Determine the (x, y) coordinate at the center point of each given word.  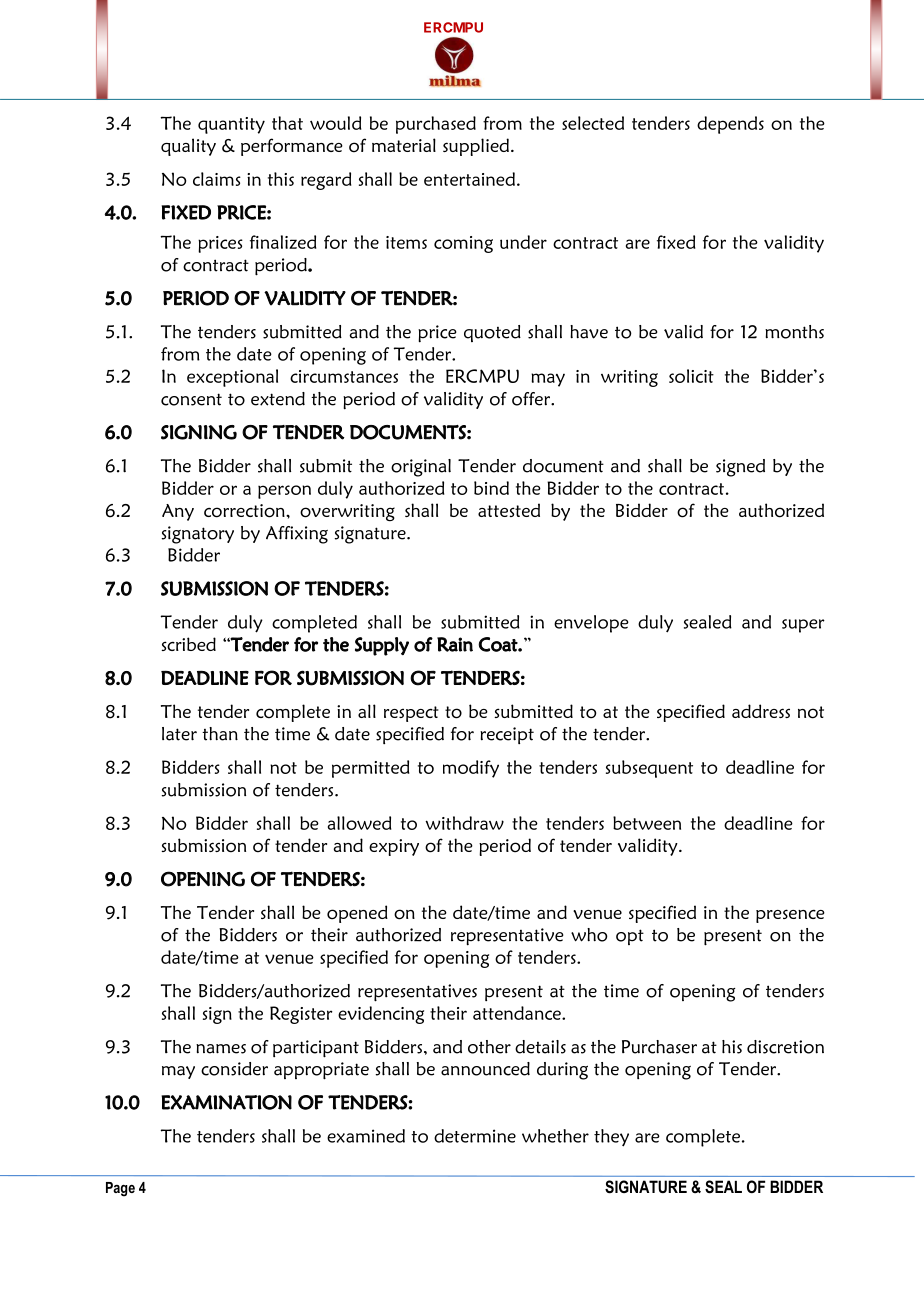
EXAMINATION (226, 1102)
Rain (455, 644)
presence (790, 916)
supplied (476, 147)
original (421, 468)
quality (188, 147)
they (611, 1138)
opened (357, 914)
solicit (691, 376)
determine (475, 1136)
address (761, 711)
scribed (188, 644)
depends (730, 125)
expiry (394, 847)
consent (191, 399)
